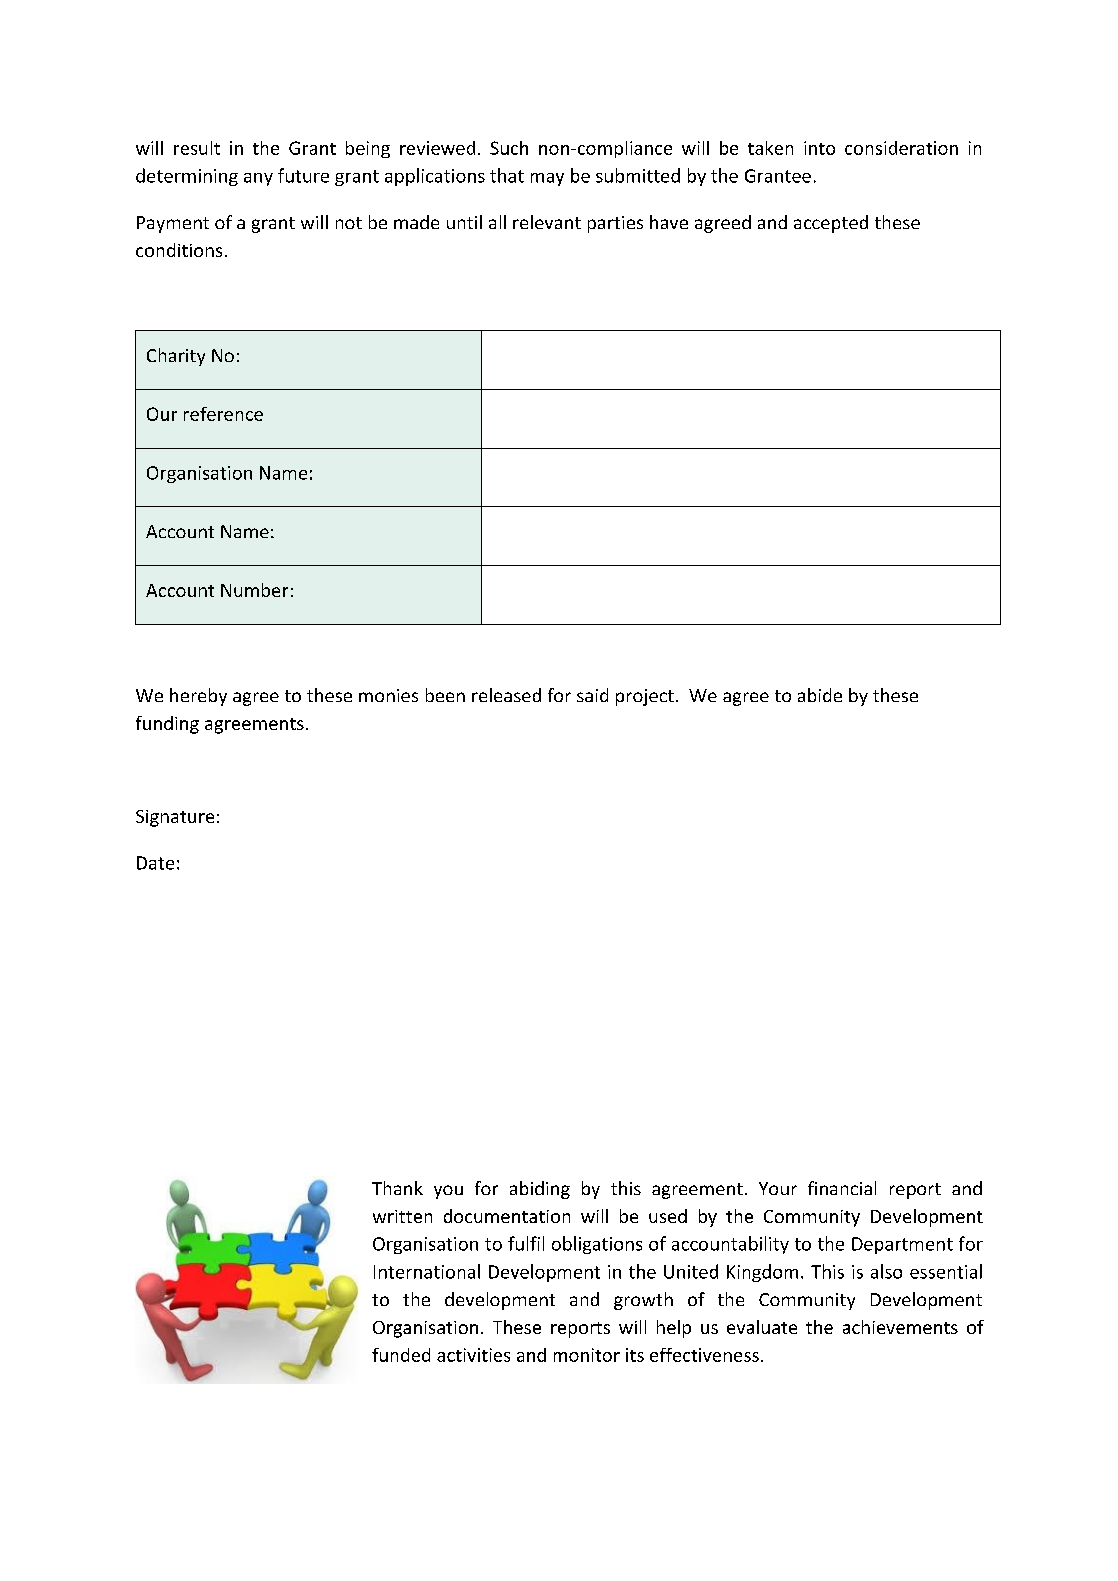 Image resolution: width=1118 pixels, height=1581 pixels. What do you see at coordinates (900, 1327) in the screenshot?
I see `achievements` at bounding box center [900, 1327].
